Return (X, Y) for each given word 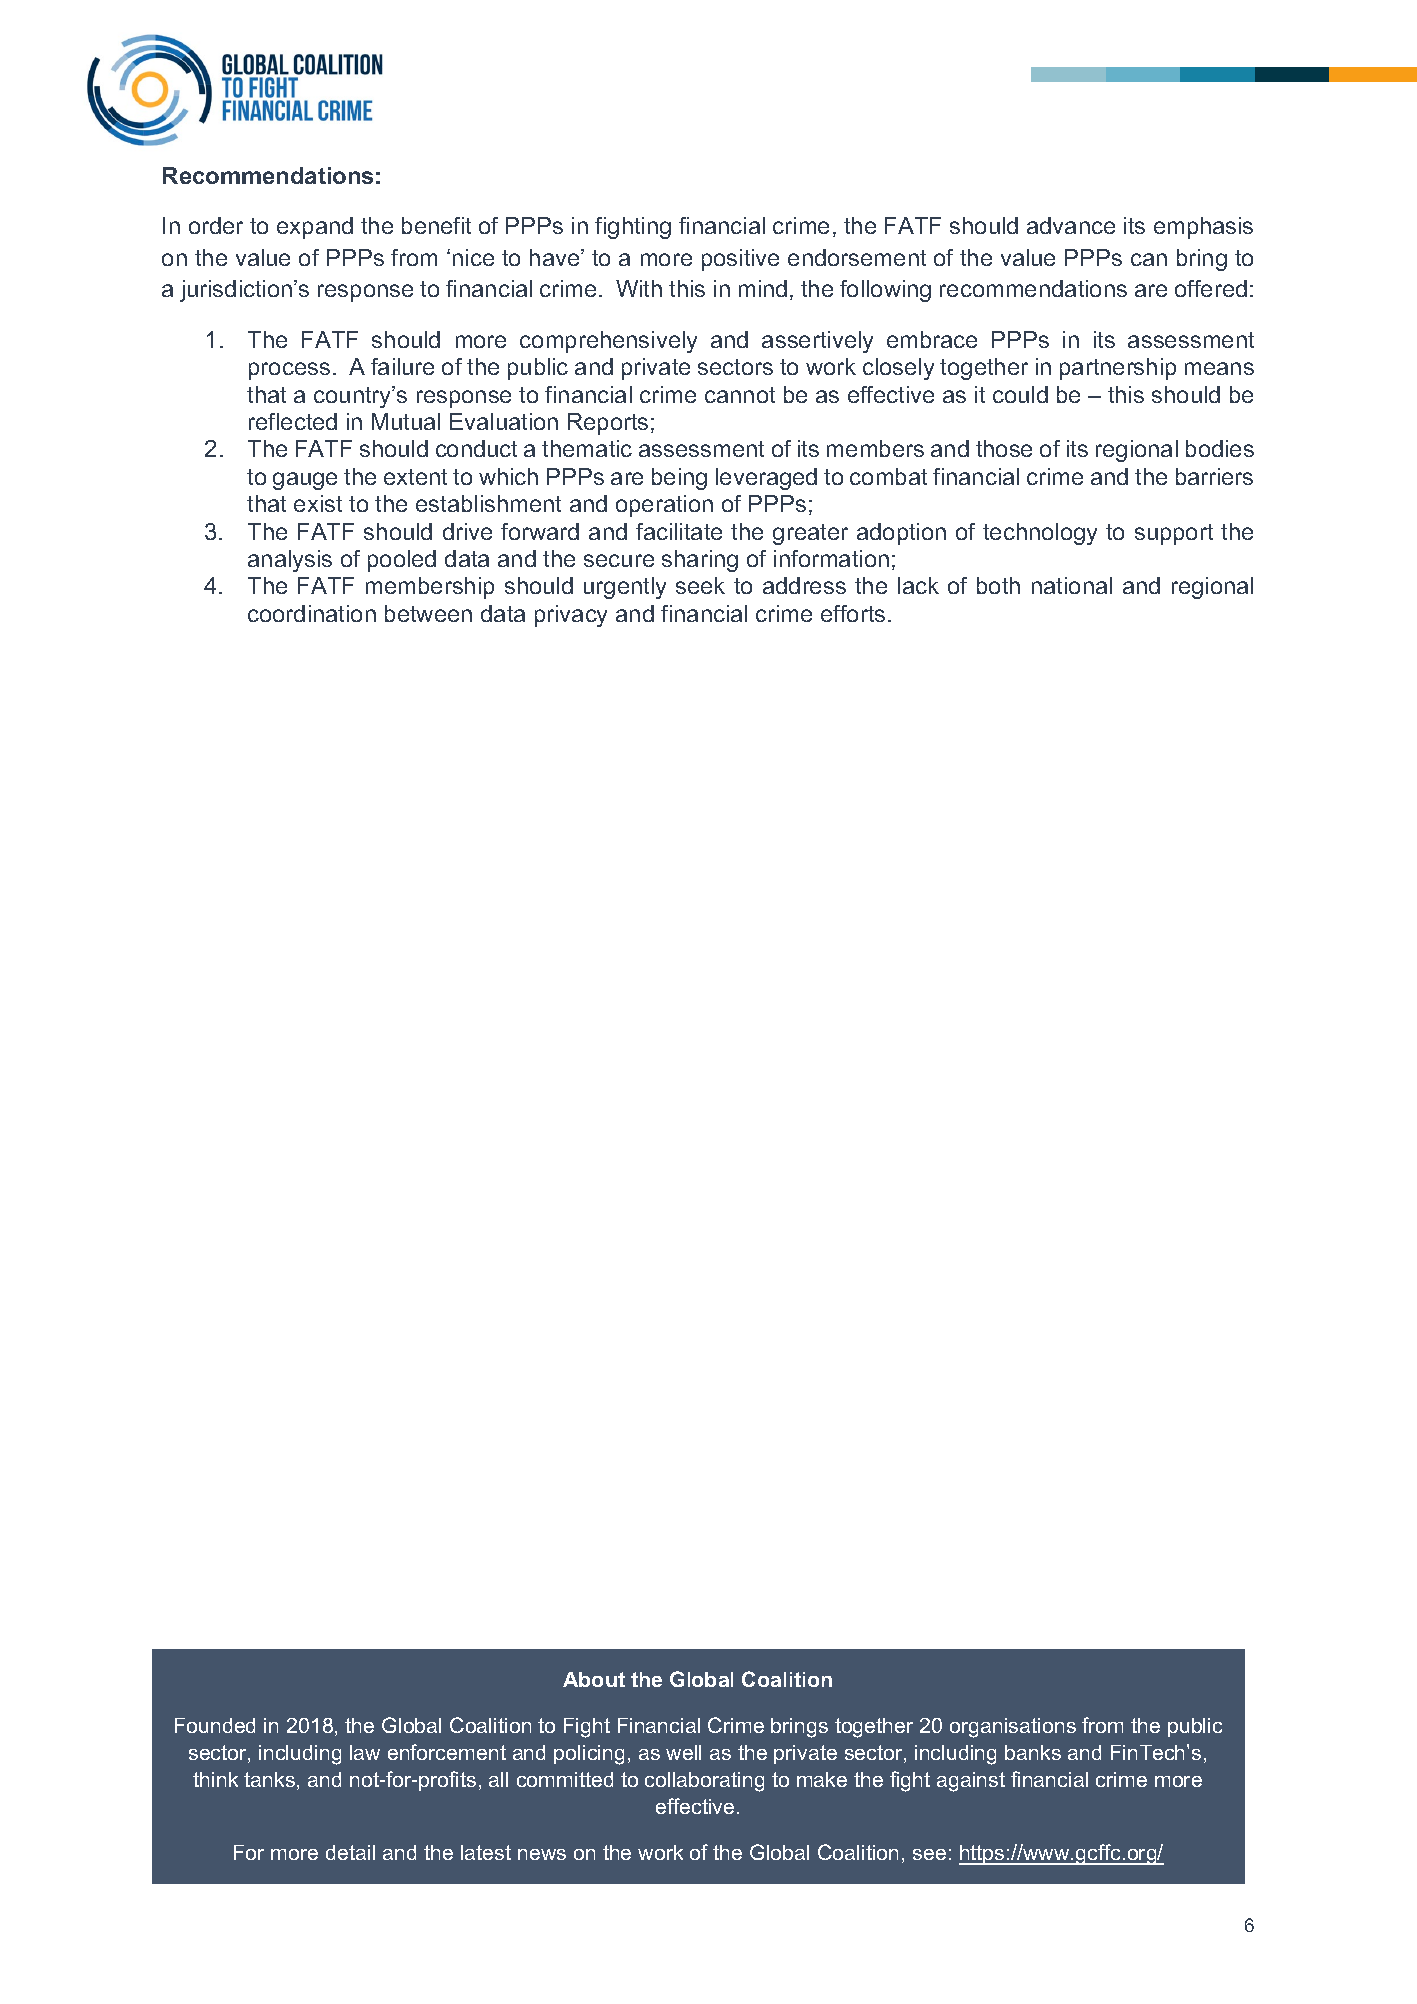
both (998, 585)
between (428, 613)
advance (1071, 225)
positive (740, 260)
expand (315, 228)
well (683, 1752)
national (1072, 585)
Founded (215, 1725)
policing (589, 1755)
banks (1033, 1752)
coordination (312, 613)
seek (700, 585)
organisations (1013, 1728)
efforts (853, 613)
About (594, 1679)
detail (350, 1852)
